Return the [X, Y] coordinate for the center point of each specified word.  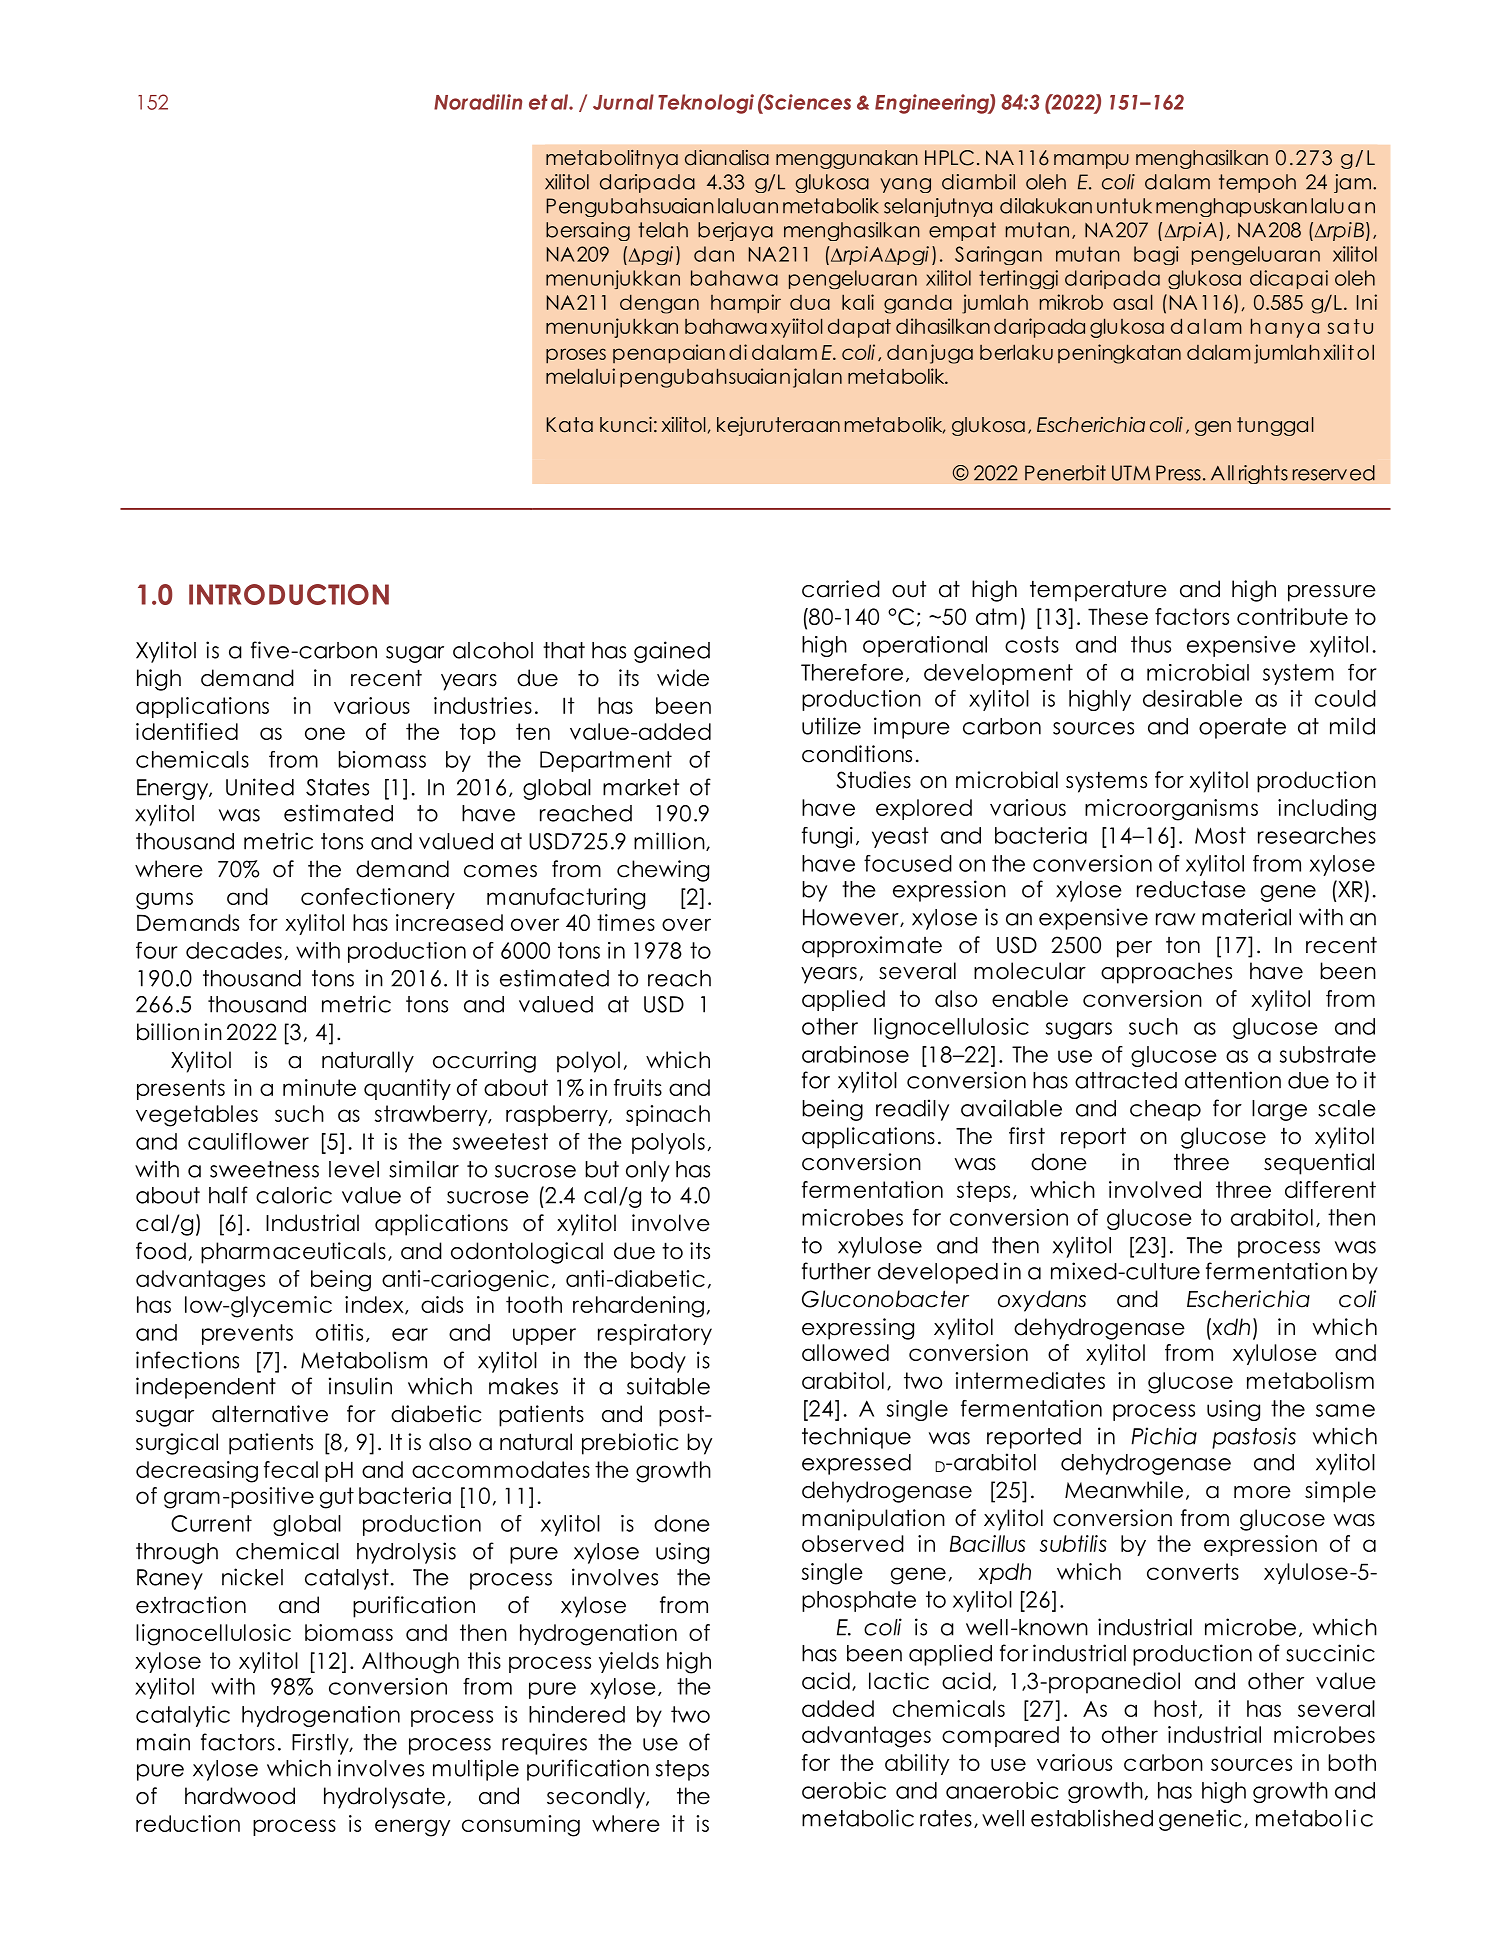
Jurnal [623, 102]
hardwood [240, 1796]
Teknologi [706, 104]
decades [234, 950]
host [1175, 1708]
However [852, 918]
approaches [1166, 973]
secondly [597, 1798]
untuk [1124, 206]
